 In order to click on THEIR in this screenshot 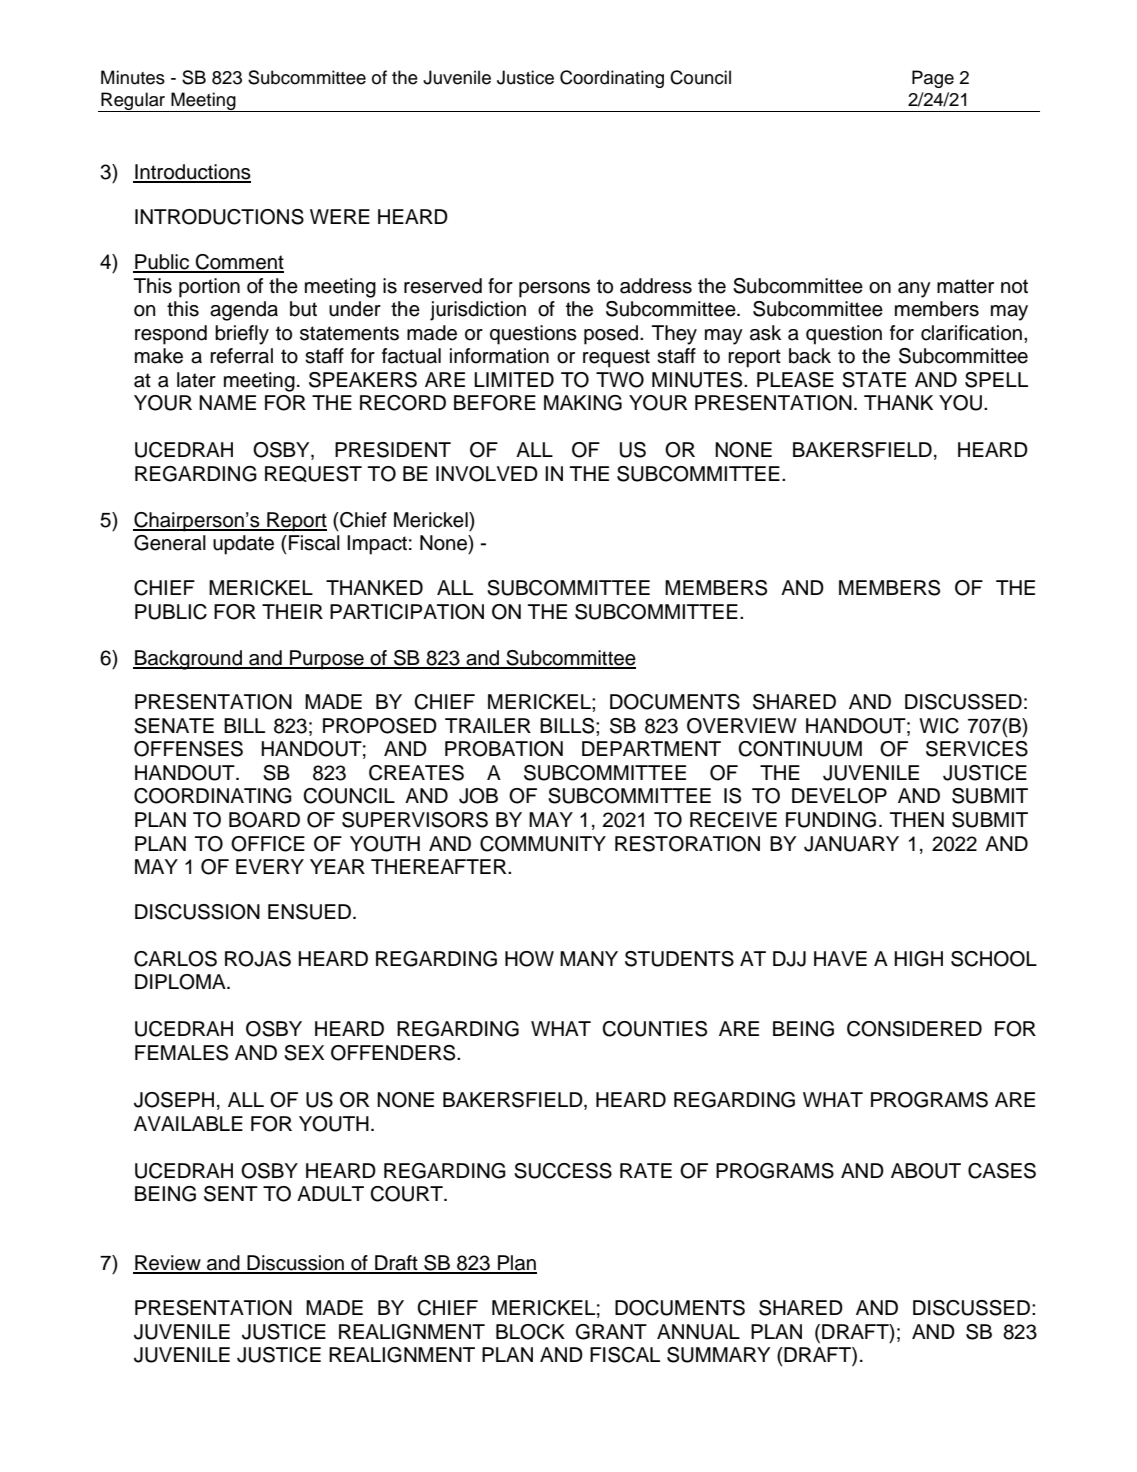, I will do `click(292, 611)`.
